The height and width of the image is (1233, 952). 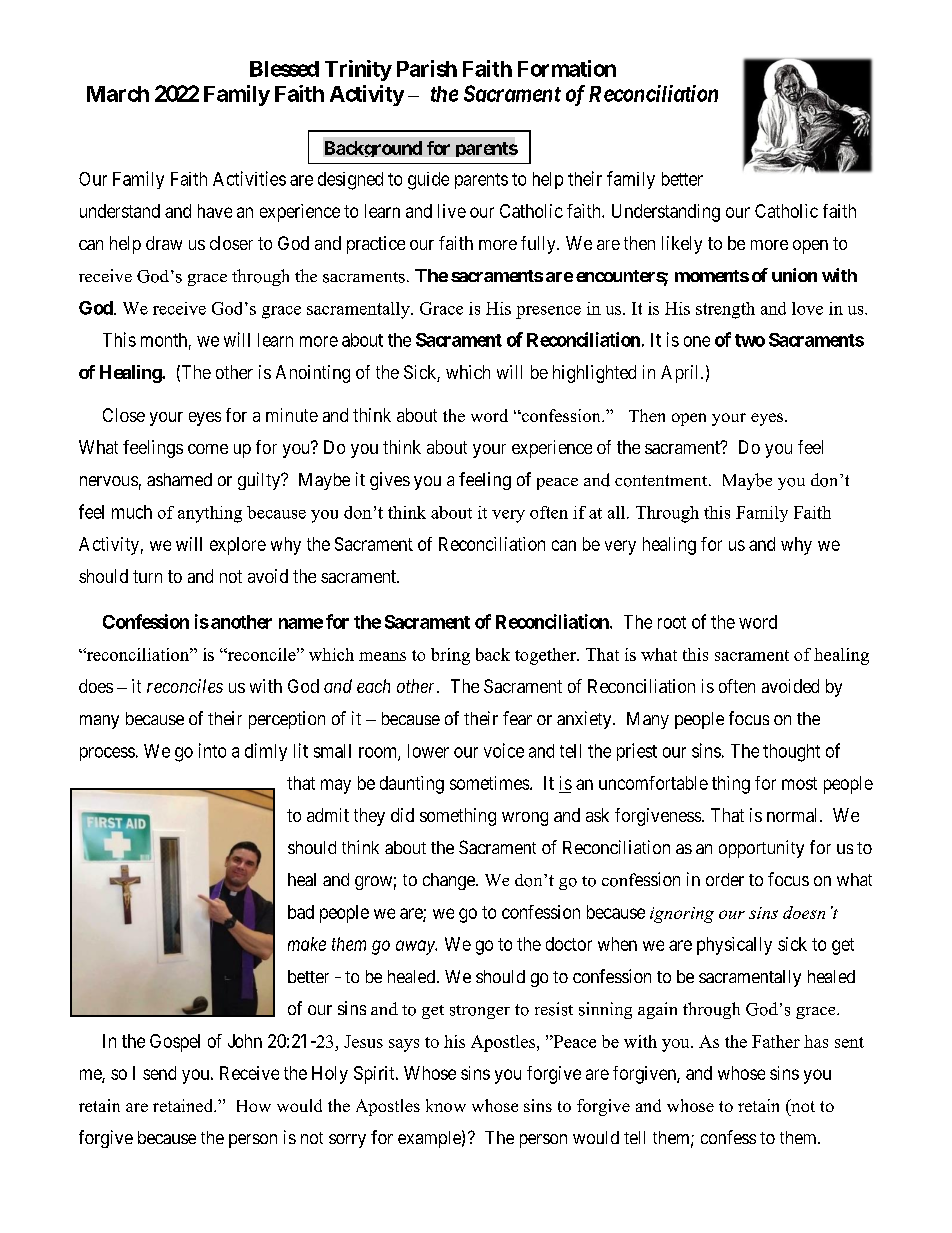 What do you see at coordinates (254, 1106) in the image?
I see `How` at bounding box center [254, 1106].
